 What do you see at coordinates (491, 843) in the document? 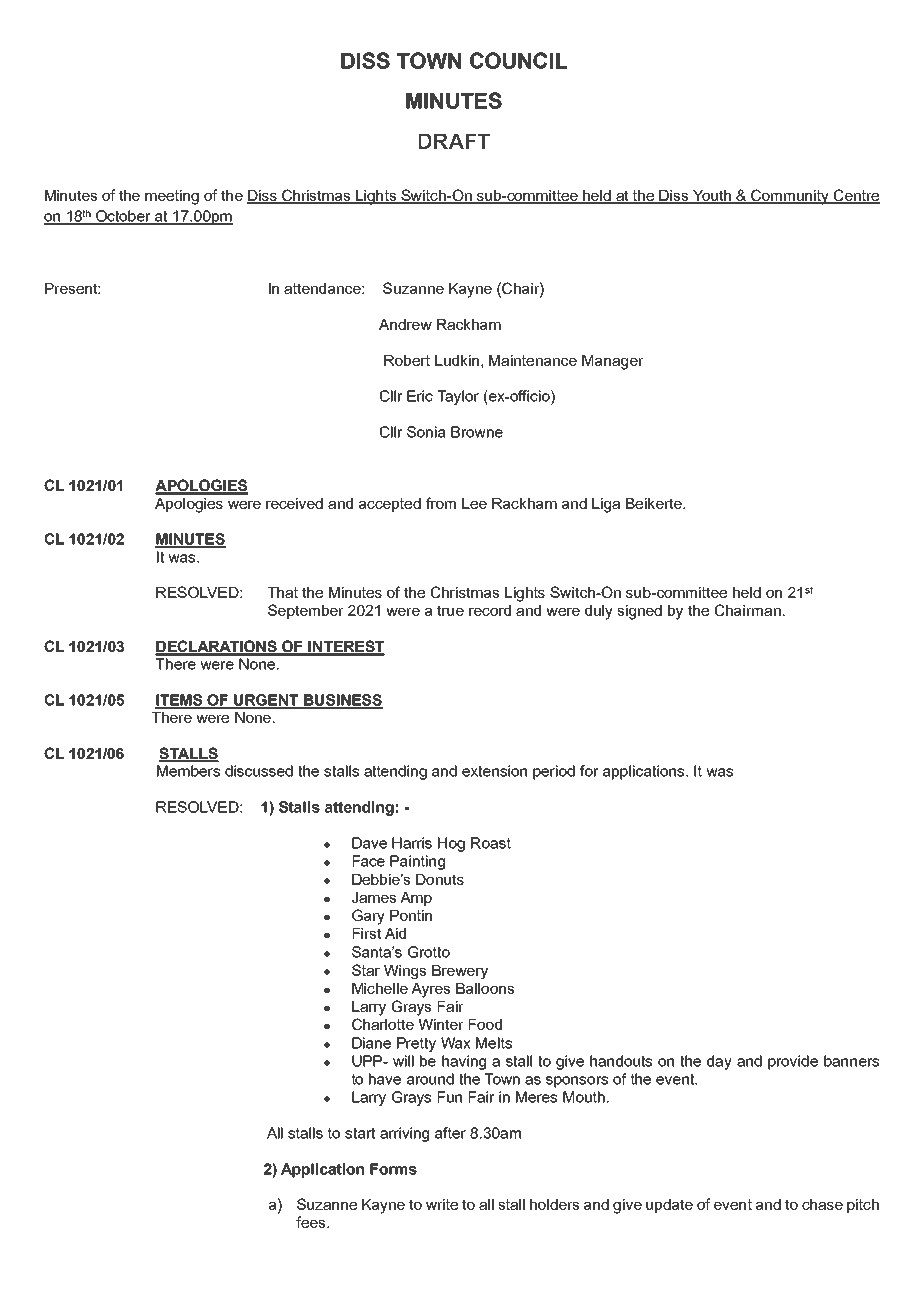
I see `Roast` at bounding box center [491, 843].
